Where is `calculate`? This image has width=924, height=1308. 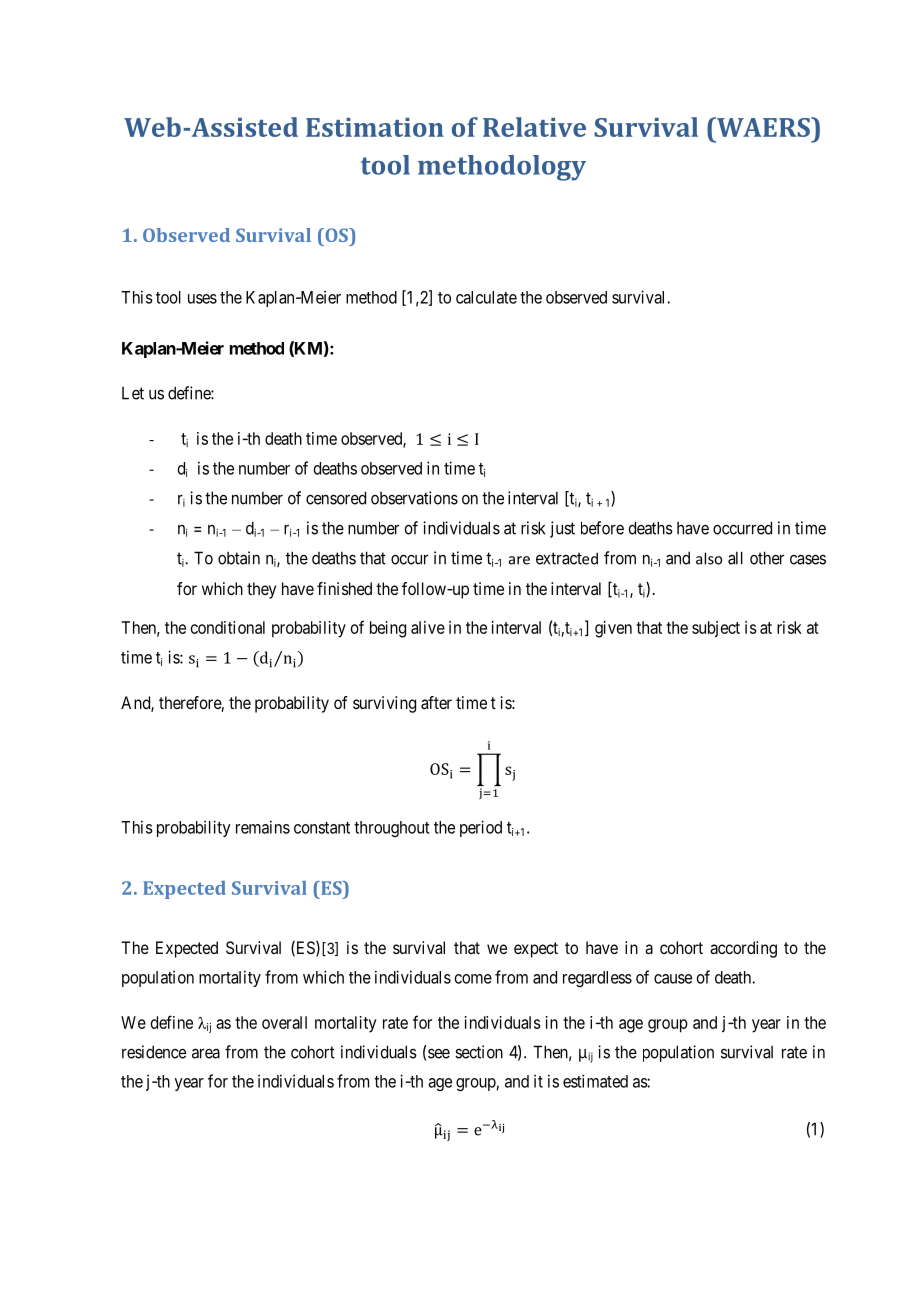
calculate is located at coordinates (486, 297).
